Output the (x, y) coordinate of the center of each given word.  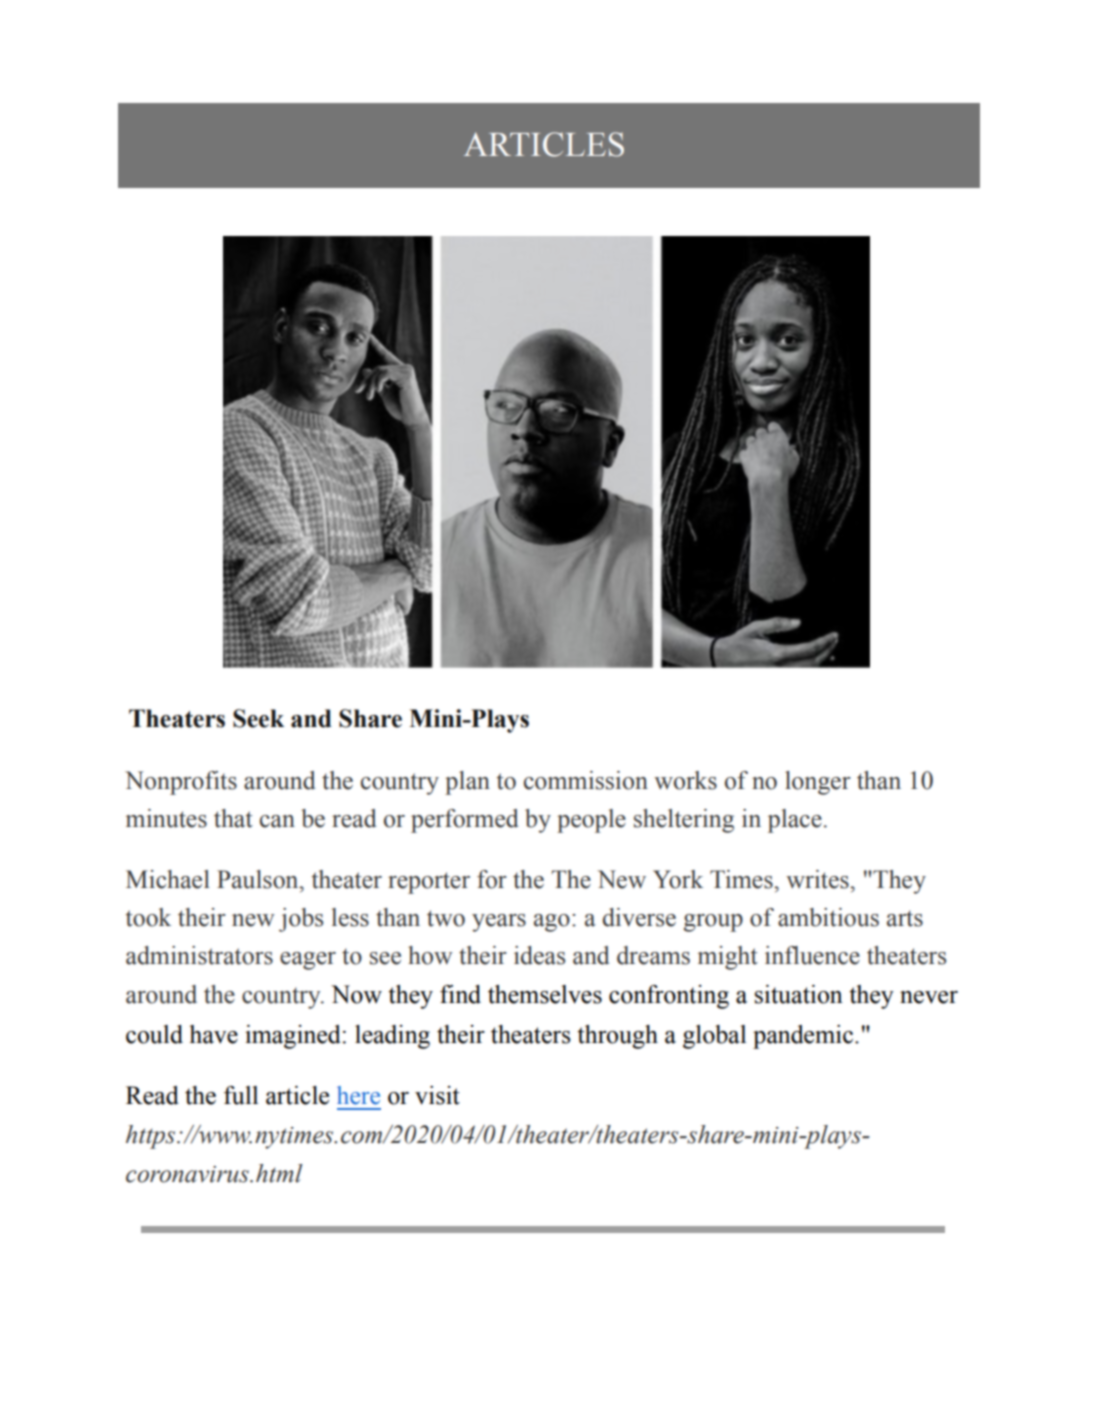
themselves (545, 994)
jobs (301, 920)
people (591, 821)
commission (586, 780)
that (233, 818)
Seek (258, 718)
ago (552, 923)
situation (799, 994)
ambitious (828, 917)
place (795, 821)
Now (356, 994)
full (241, 1095)
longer (818, 783)
